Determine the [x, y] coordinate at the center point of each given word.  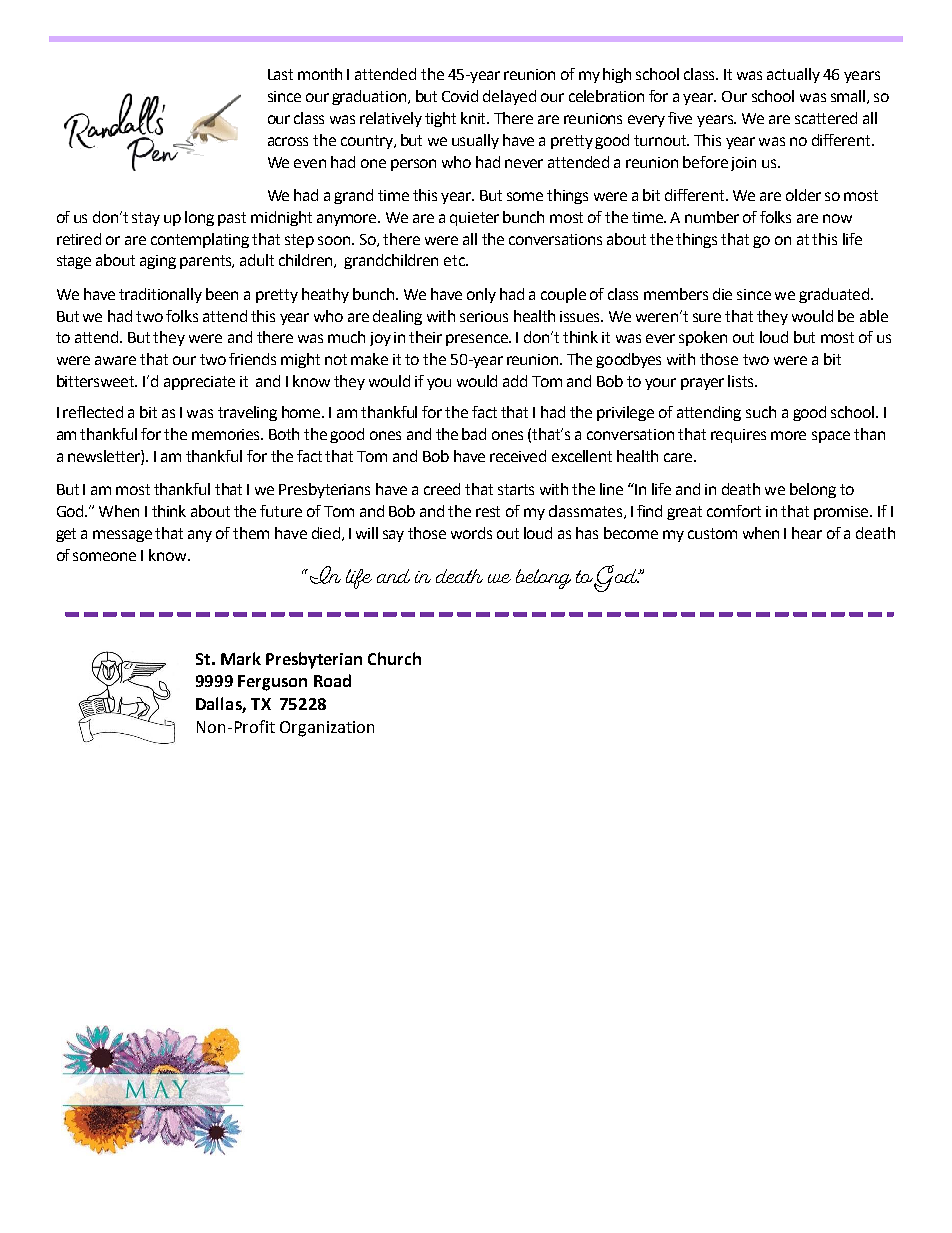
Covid [460, 96]
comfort [734, 511]
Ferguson [272, 683]
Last [280, 74]
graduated [835, 295]
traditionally [160, 295]
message [122, 536]
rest [488, 511]
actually [793, 75]
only [481, 295]
